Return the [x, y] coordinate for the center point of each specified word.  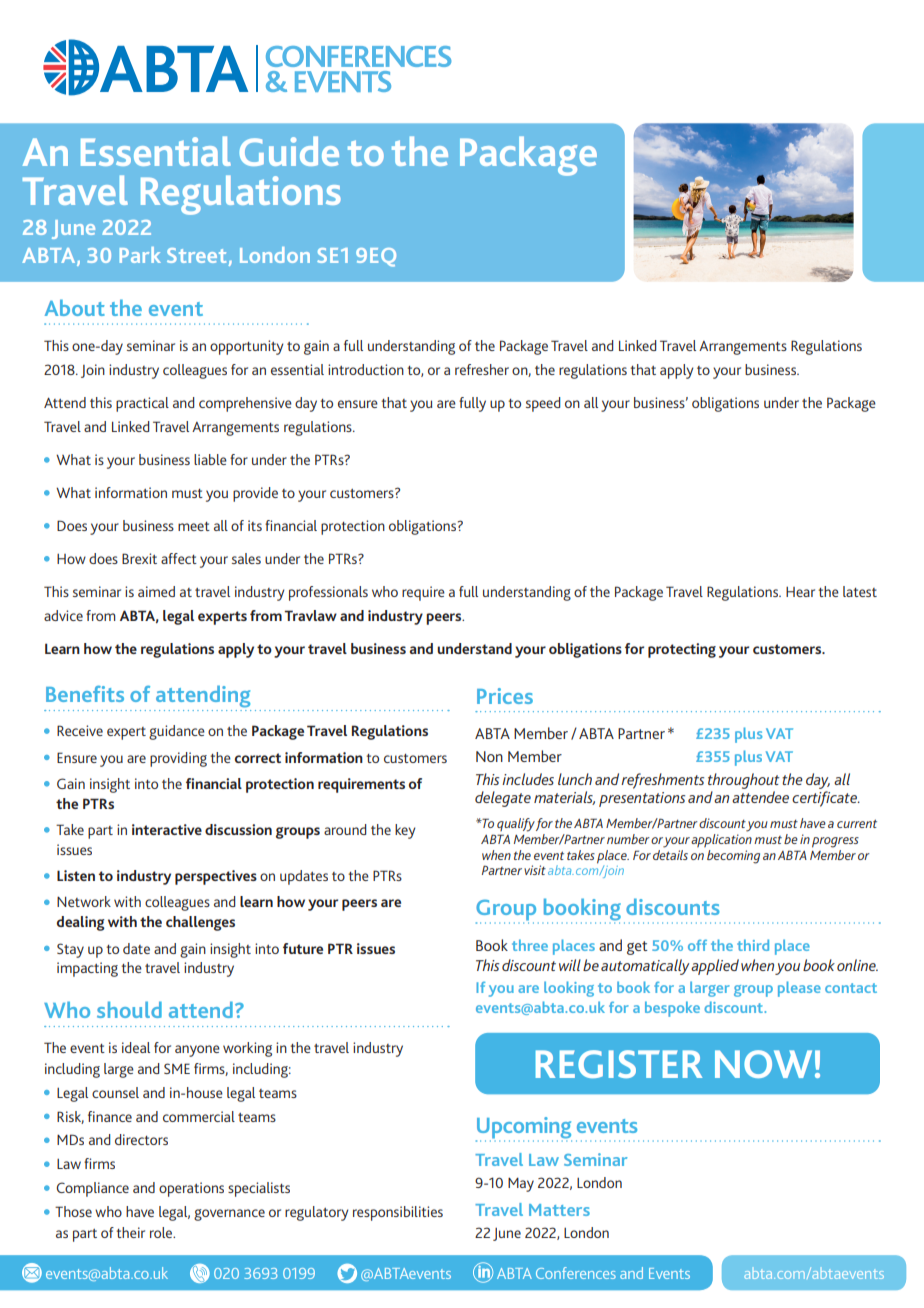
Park [140, 255]
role [162, 1232]
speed [543, 404]
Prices [505, 696]
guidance [177, 732]
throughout [743, 781]
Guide [289, 151]
